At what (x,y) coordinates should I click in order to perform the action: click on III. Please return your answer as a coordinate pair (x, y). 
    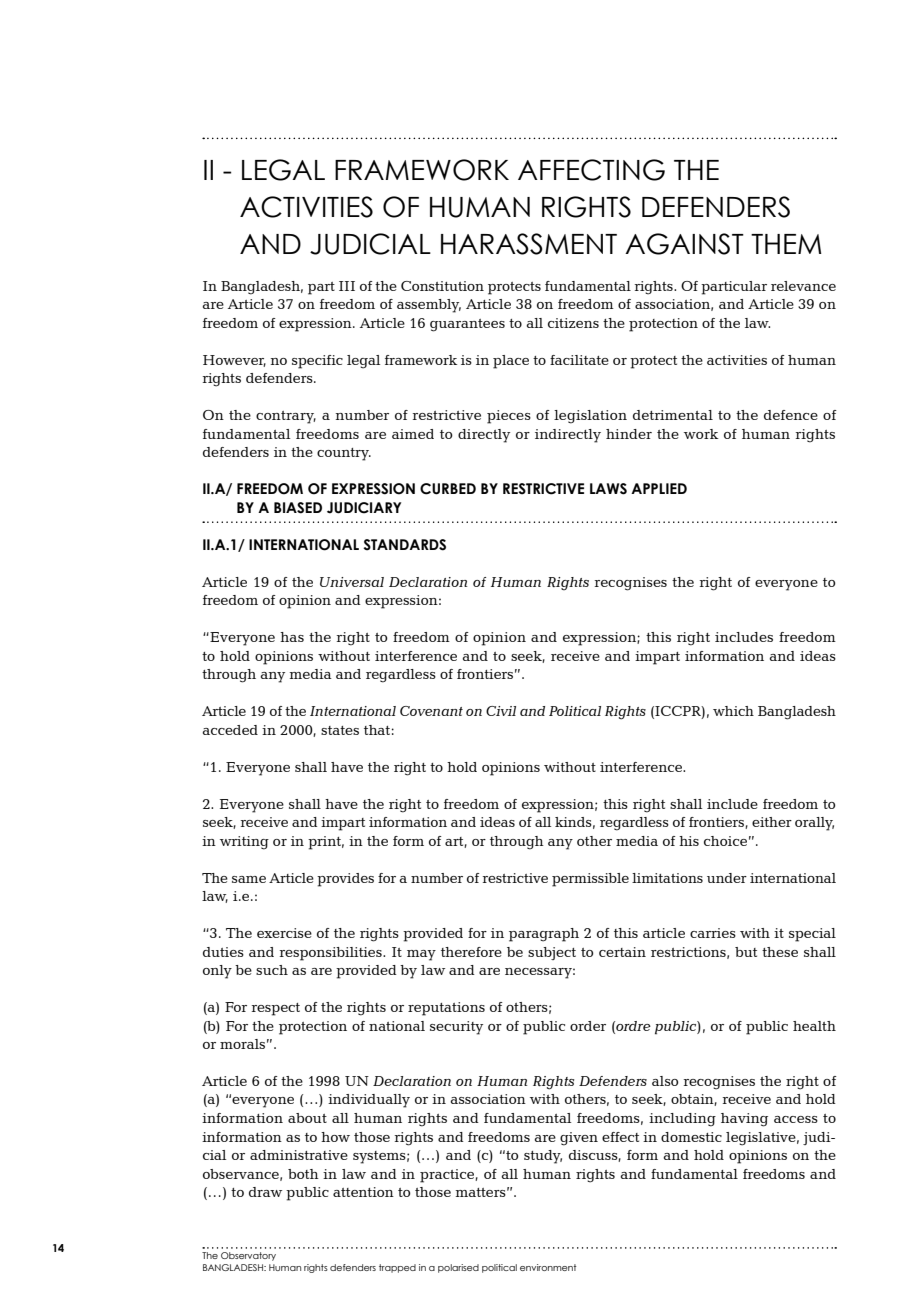
    Looking at the image, I should click on (347, 286).
